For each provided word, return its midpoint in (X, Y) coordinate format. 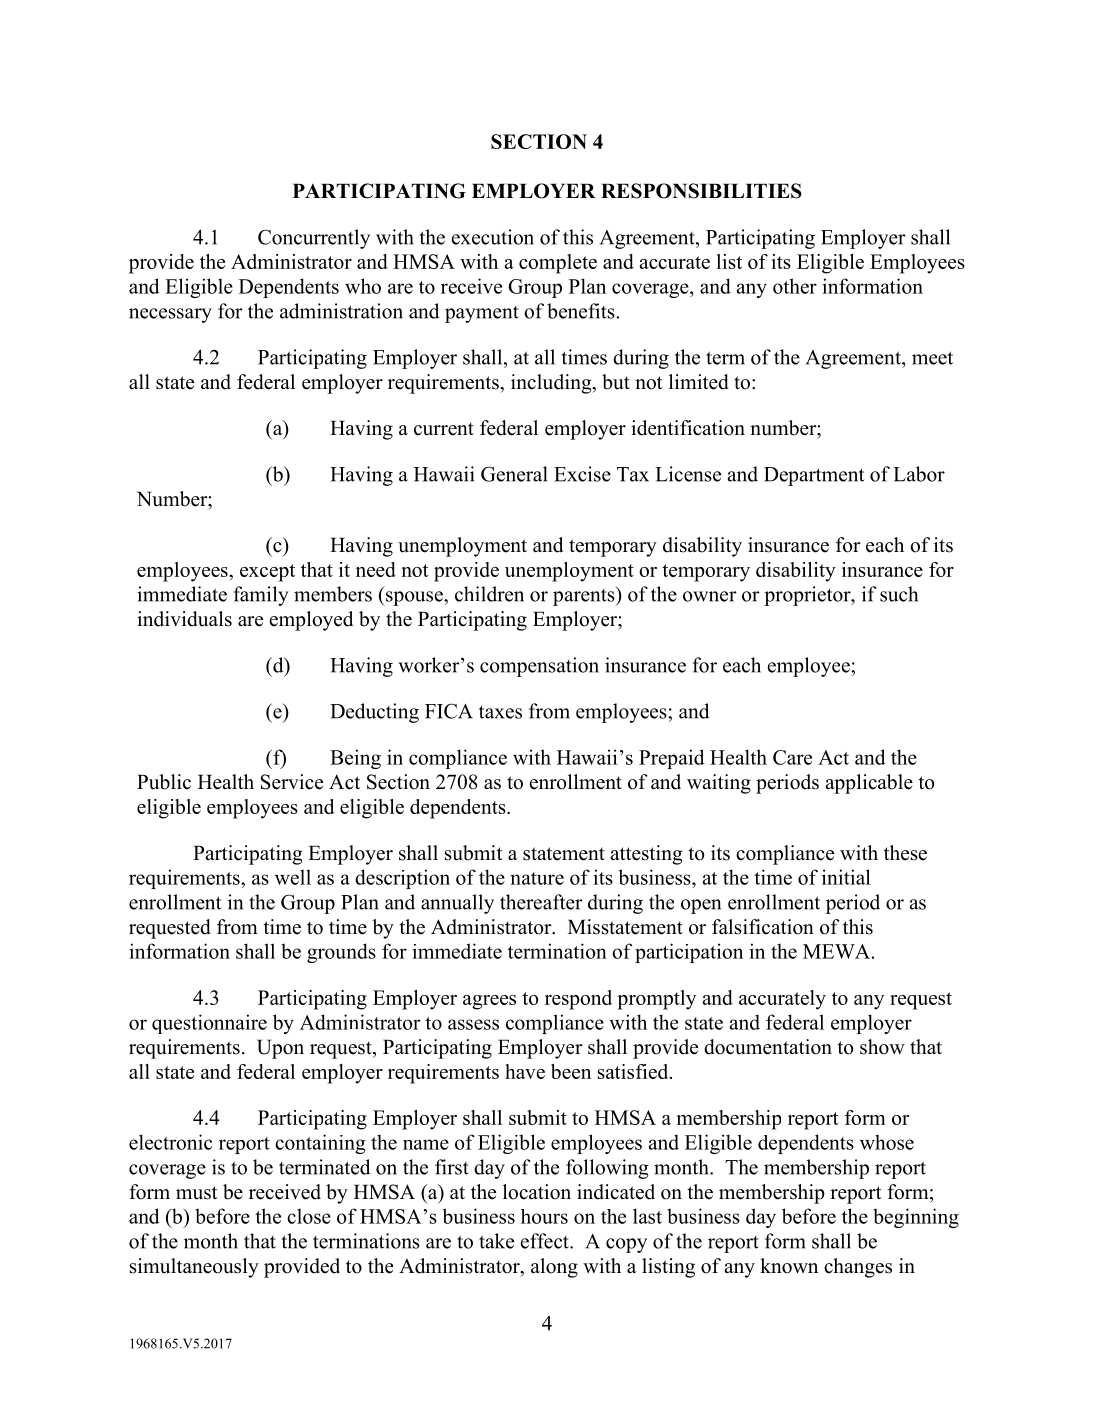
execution (493, 237)
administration (341, 311)
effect (546, 1241)
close (309, 1216)
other (795, 286)
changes (858, 1268)
